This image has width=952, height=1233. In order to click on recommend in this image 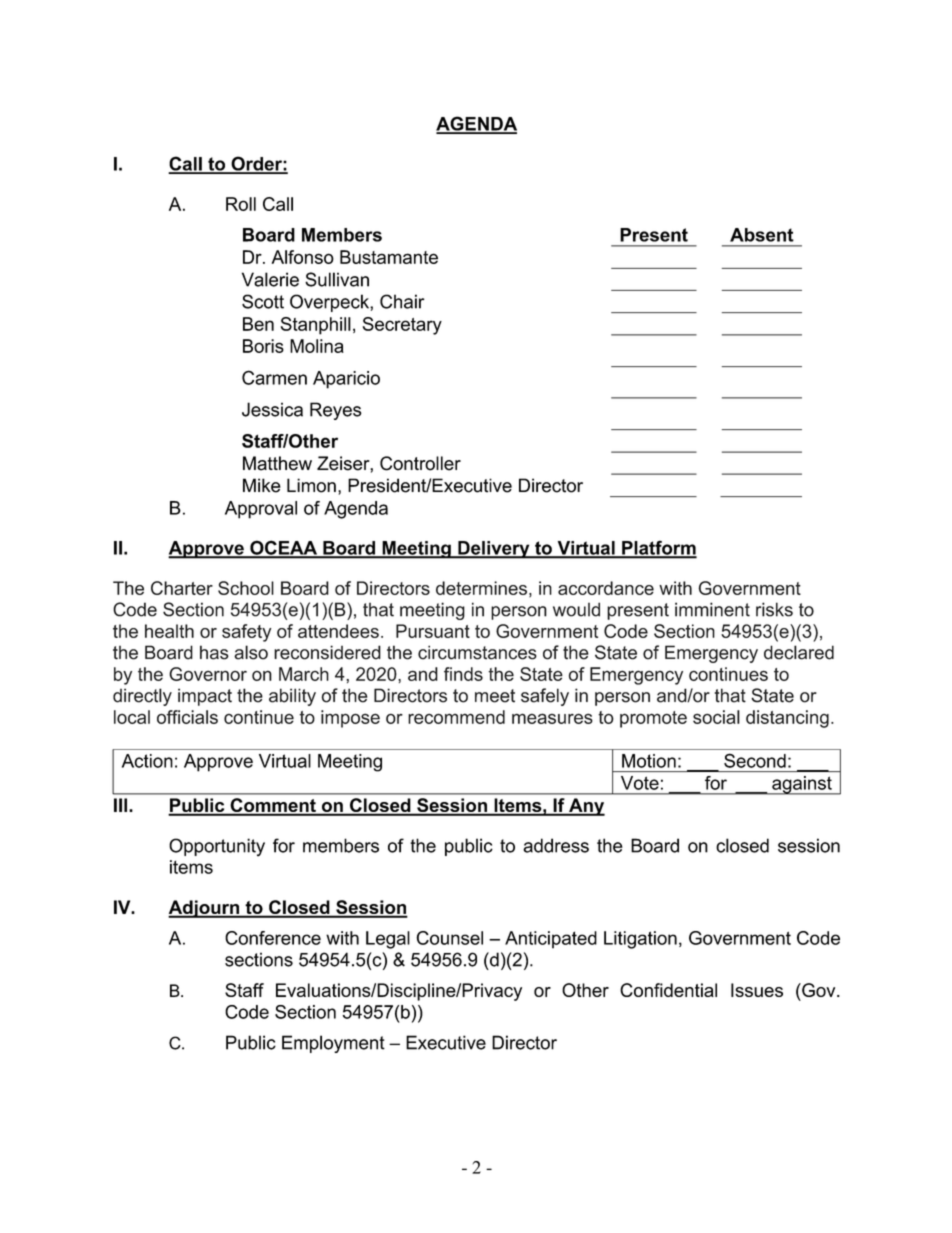, I will do `click(456, 717)`.
